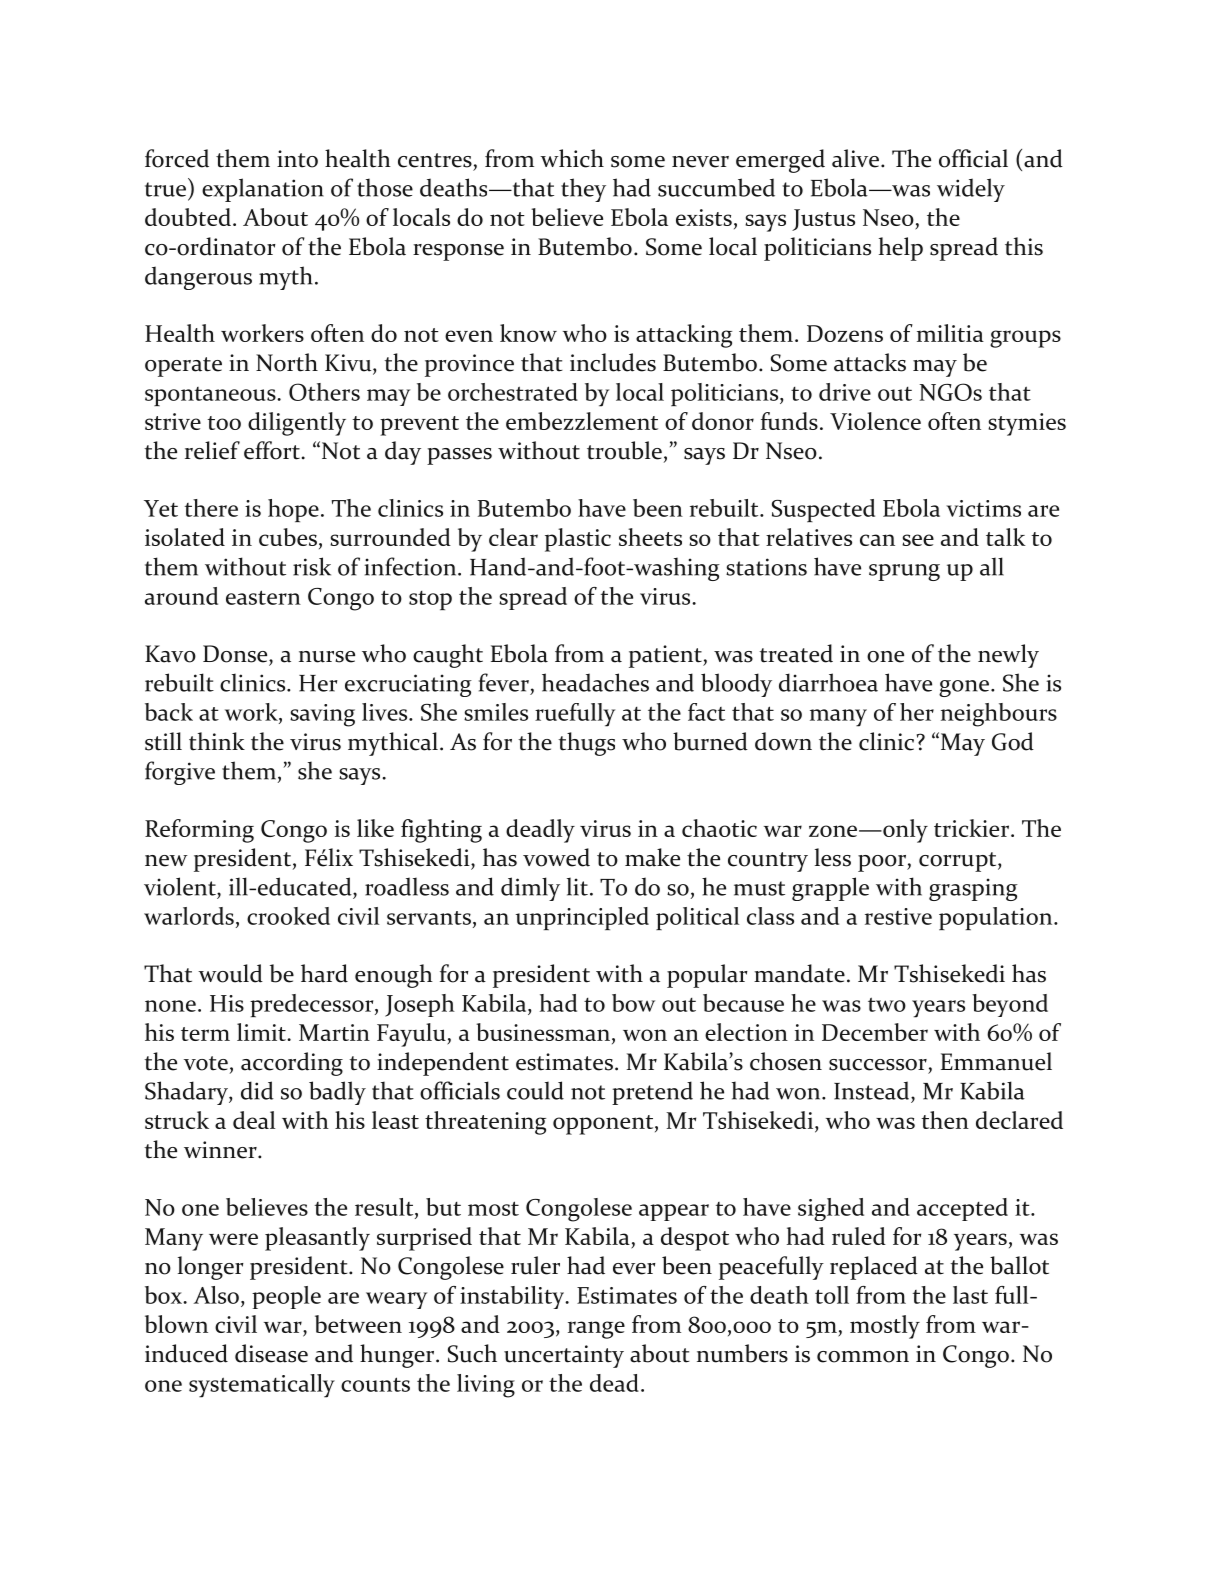 The image size is (1225, 1586). What do you see at coordinates (262, 1386) in the image?
I see `systematically` at bounding box center [262, 1386].
